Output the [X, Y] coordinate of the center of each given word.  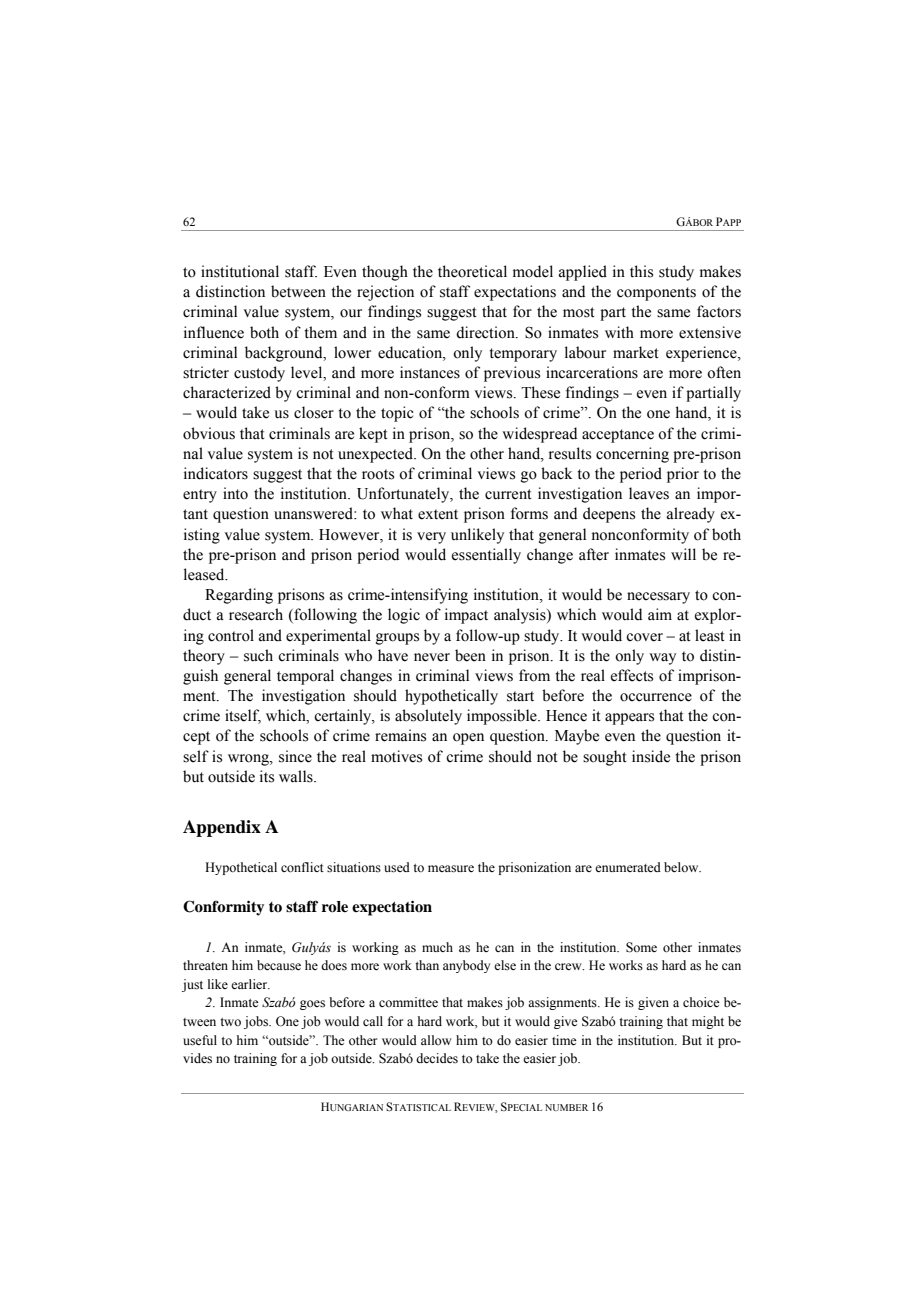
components [656, 294]
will [683, 554]
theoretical [472, 271]
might [708, 1022]
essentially [486, 556]
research [256, 614]
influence [214, 332]
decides [437, 1058]
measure [451, 869]
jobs [257, 1022]
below [682, 867]
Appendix [222, 828]
